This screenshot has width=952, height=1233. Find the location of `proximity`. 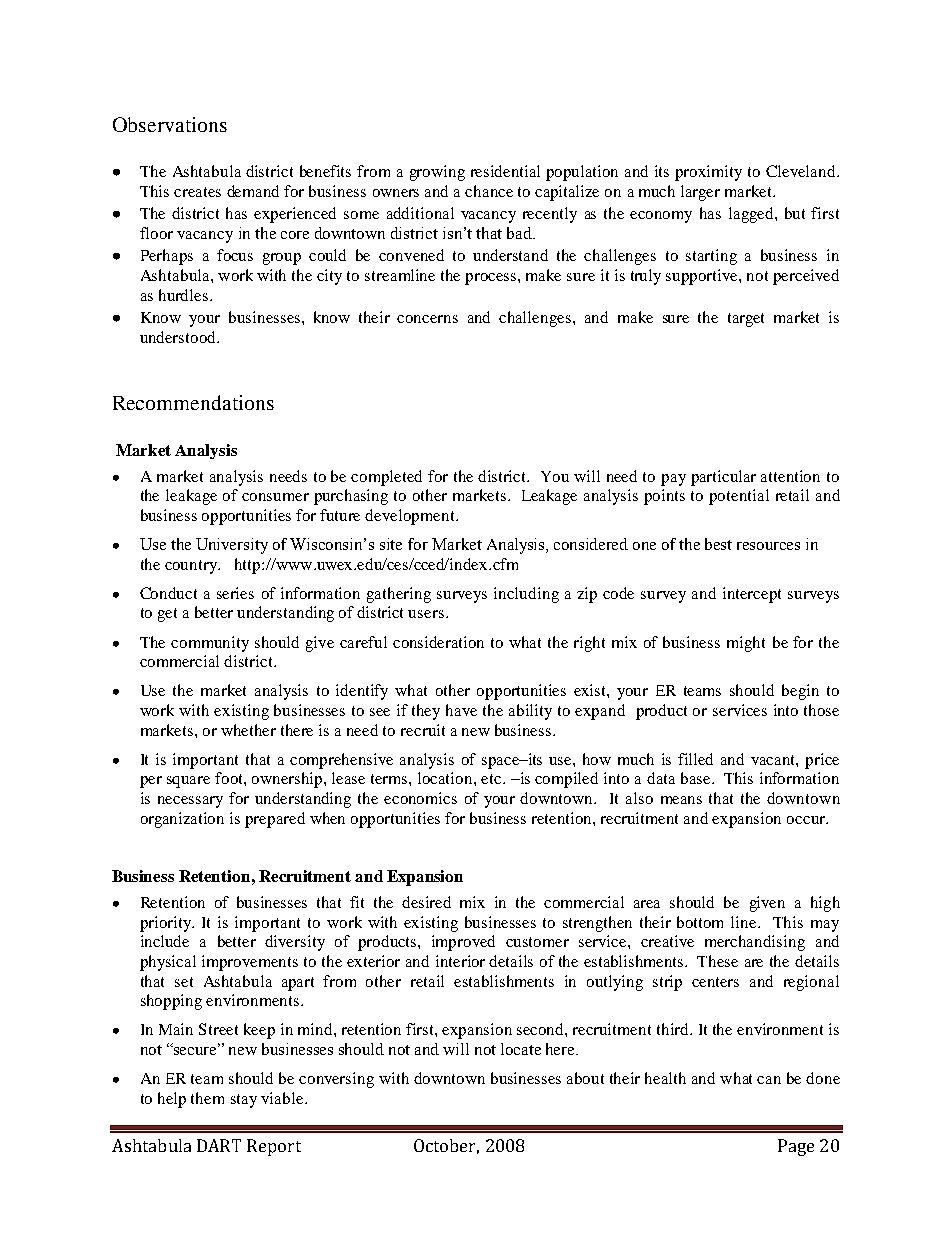

proximity is located at coordinates (708, 173).
